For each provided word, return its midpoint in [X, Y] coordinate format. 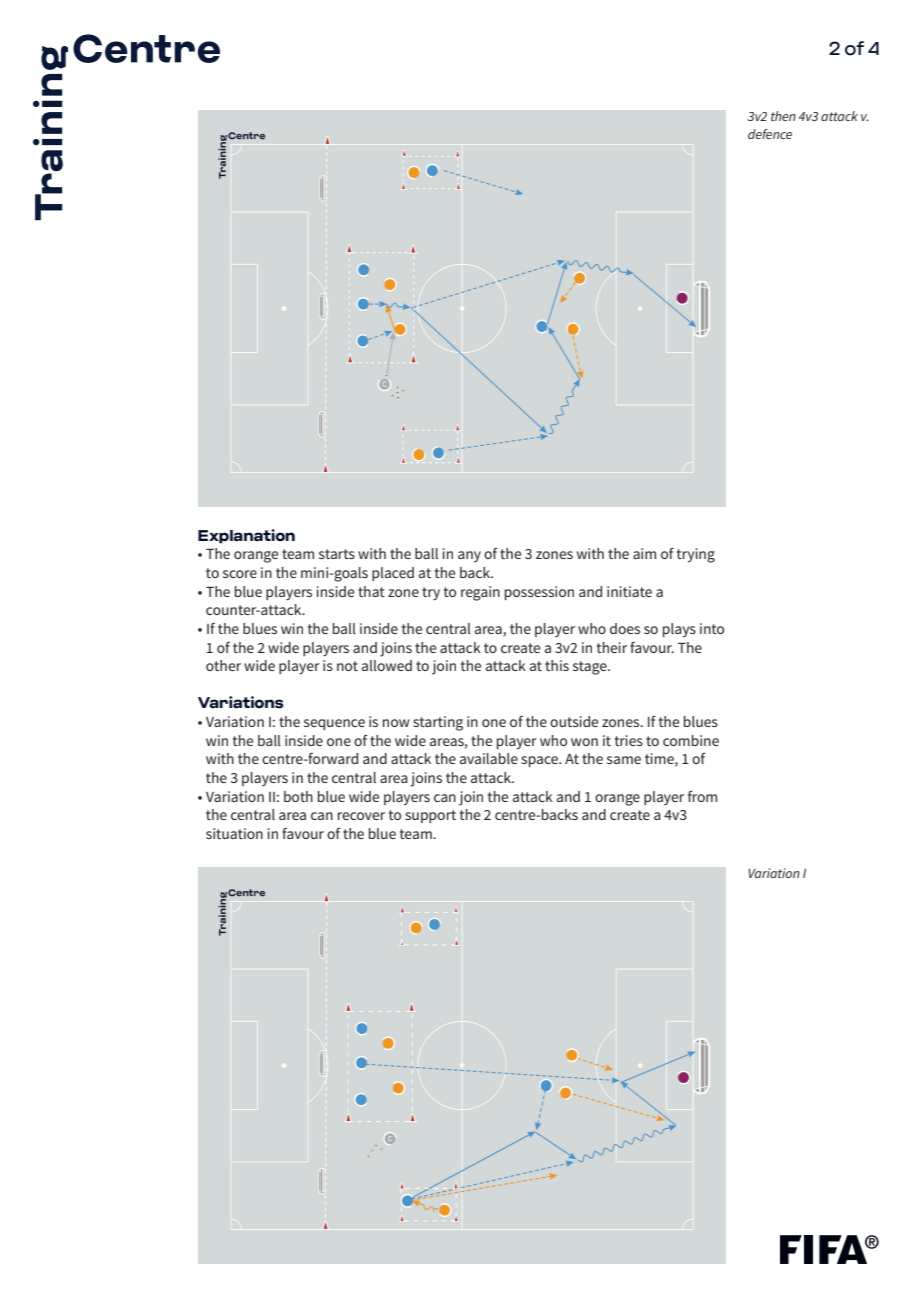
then [783, 116]
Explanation [246, 536]
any [469, 556]
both [298, 796]
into [712, 628]
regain [480, 593]
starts [337, 554]
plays [679, 630]
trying [696, 555]
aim [644, 553]
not [347, 666]
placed [393, 574]
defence [770, 134]
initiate [629, 591]
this [557, 665]
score [240, 574]
